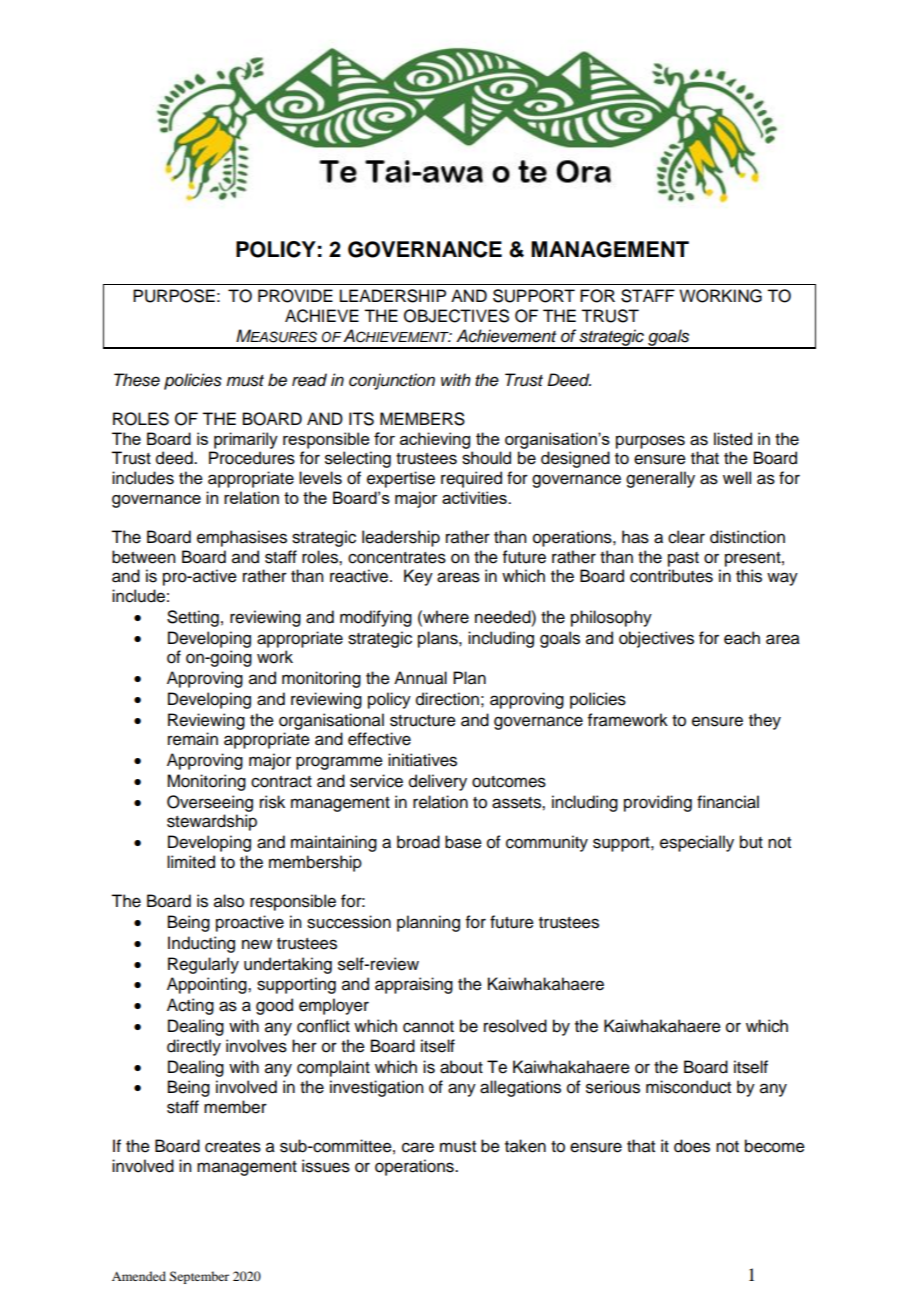 The height and width of the screenshot is (1308, 924). What do you see at coordinates (728, 802) in the screenshot?
I see `financial` at bounding box center [728, 802].
